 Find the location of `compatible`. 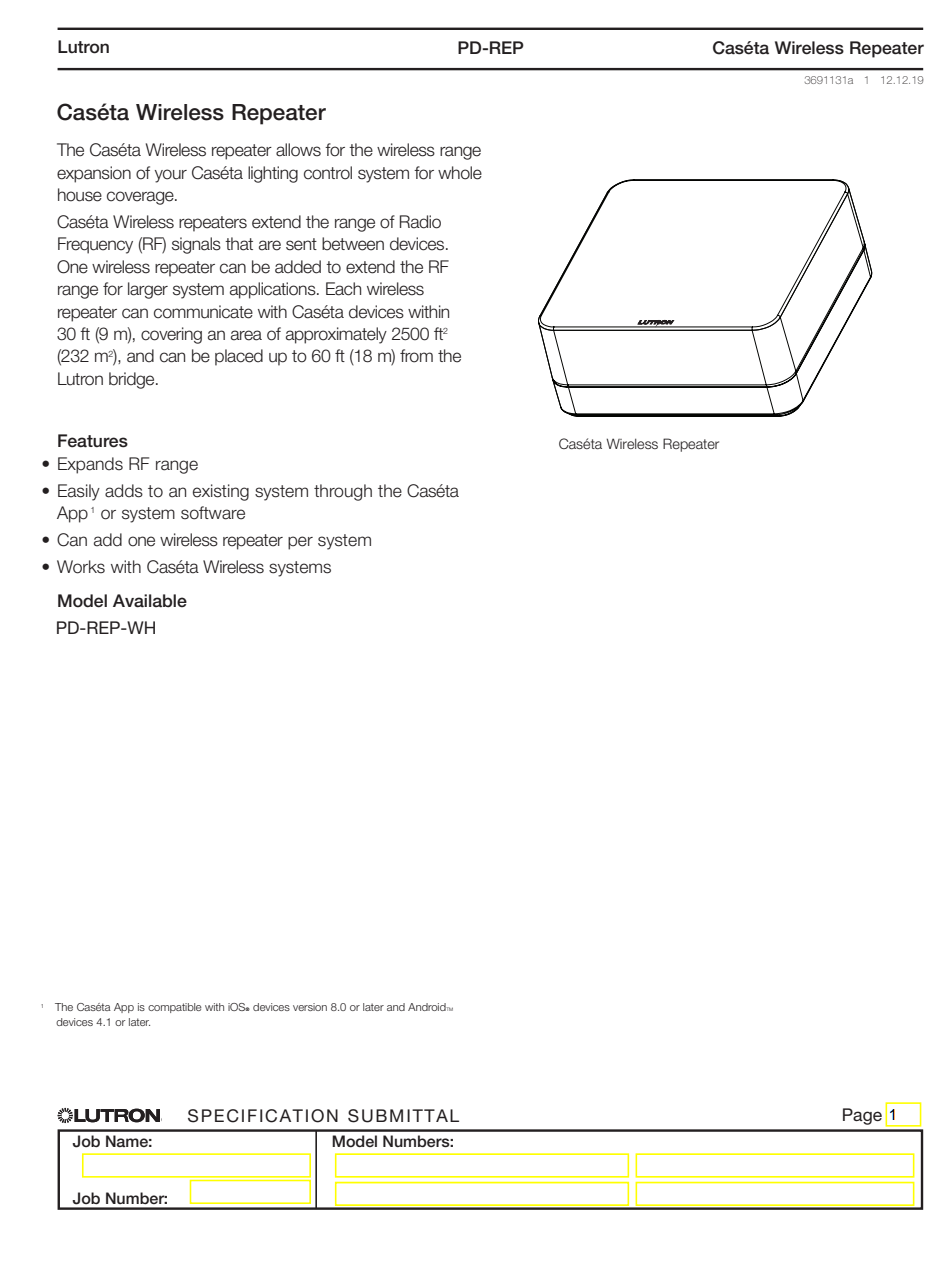

compatible is located at coordinates (175, 1008).
